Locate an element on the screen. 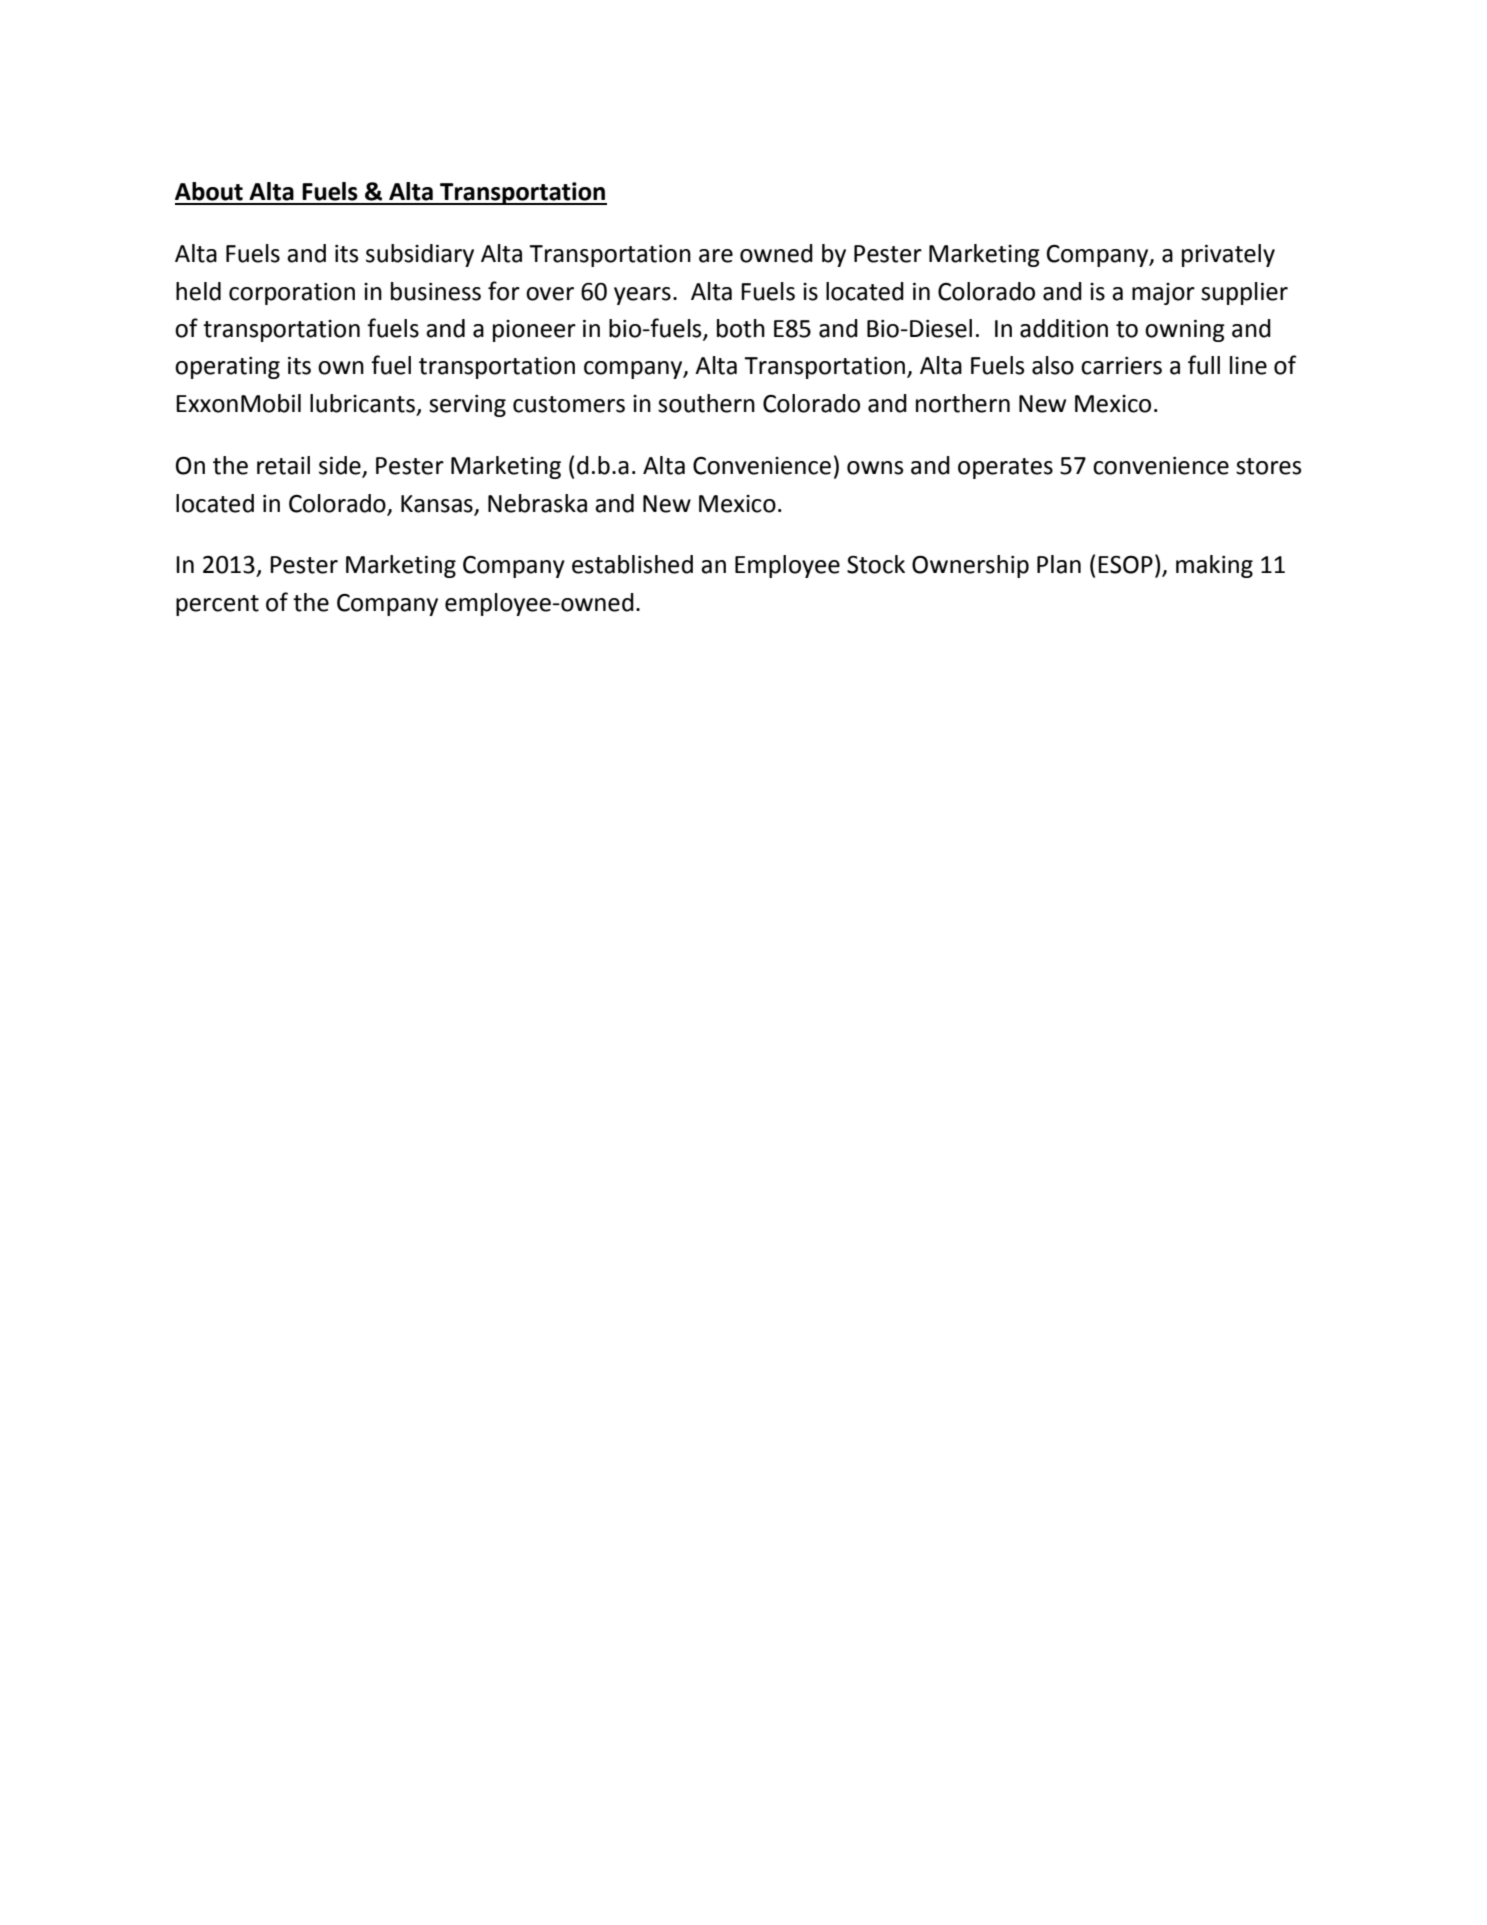  operates is located at coordinates (1005, 468).
